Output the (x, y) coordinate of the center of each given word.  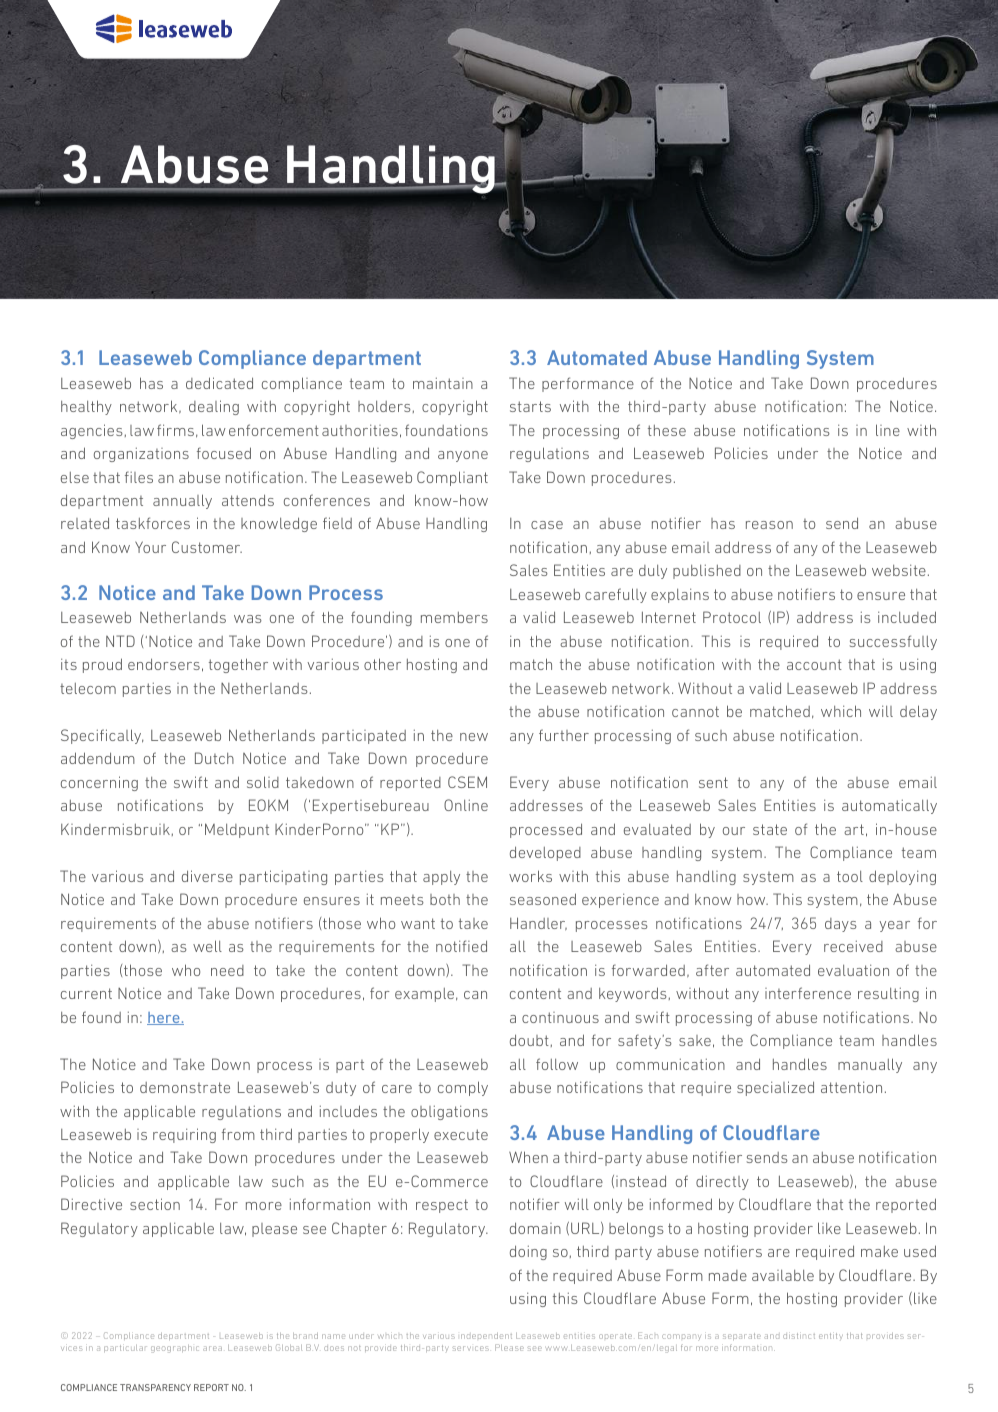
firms (175, 430)
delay (918, 712)
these (667, 430)
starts (530, 406)
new (474, 737)
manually (870, 1065)
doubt (529, 1040)
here (164, 1018)
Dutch (214, 758)
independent (486, 1336)
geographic (175, 1349)
